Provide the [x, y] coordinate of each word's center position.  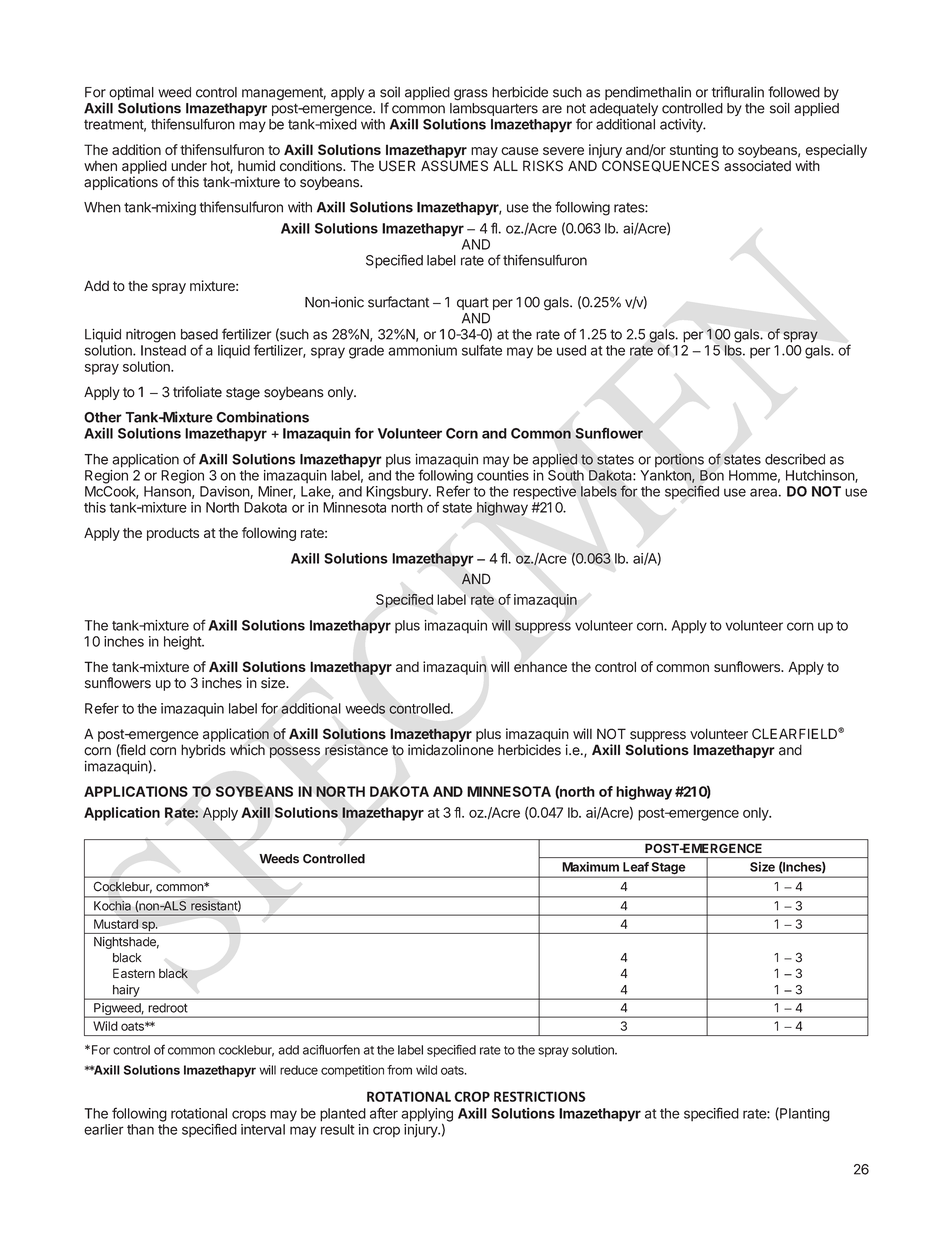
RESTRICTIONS [540, 1096]
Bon [712, 475]
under [189, 166]
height [183, 643]
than [140, 1129]
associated [757, 166]
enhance [540, 667]
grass [471, 95]
